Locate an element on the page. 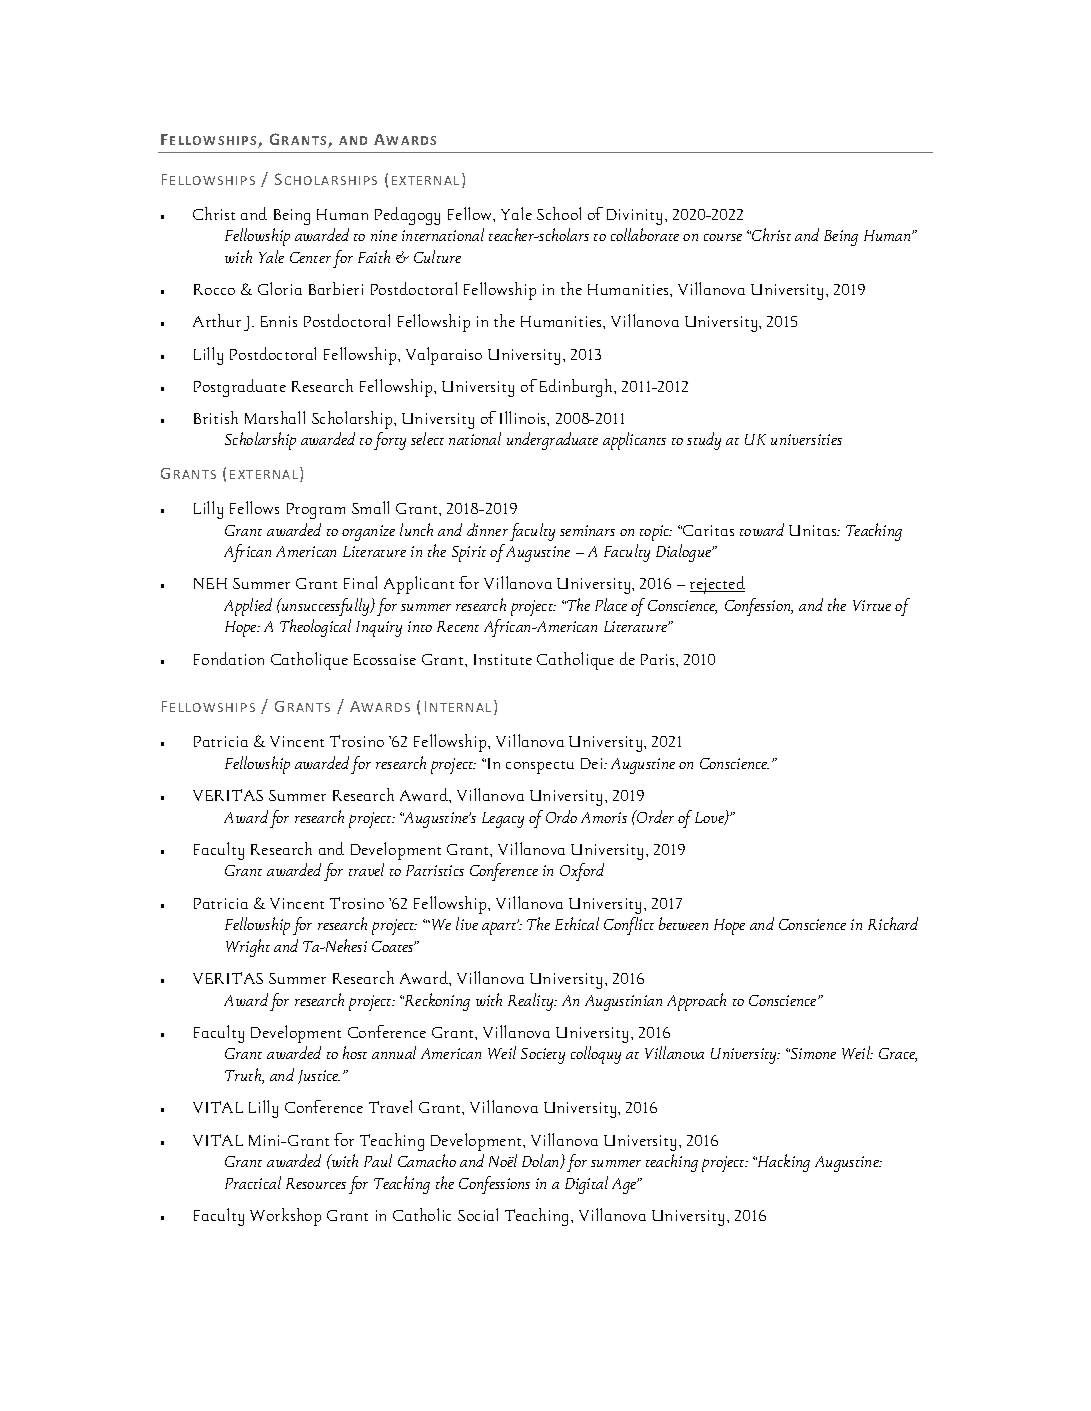  School is located at coordinates (559, 213).
